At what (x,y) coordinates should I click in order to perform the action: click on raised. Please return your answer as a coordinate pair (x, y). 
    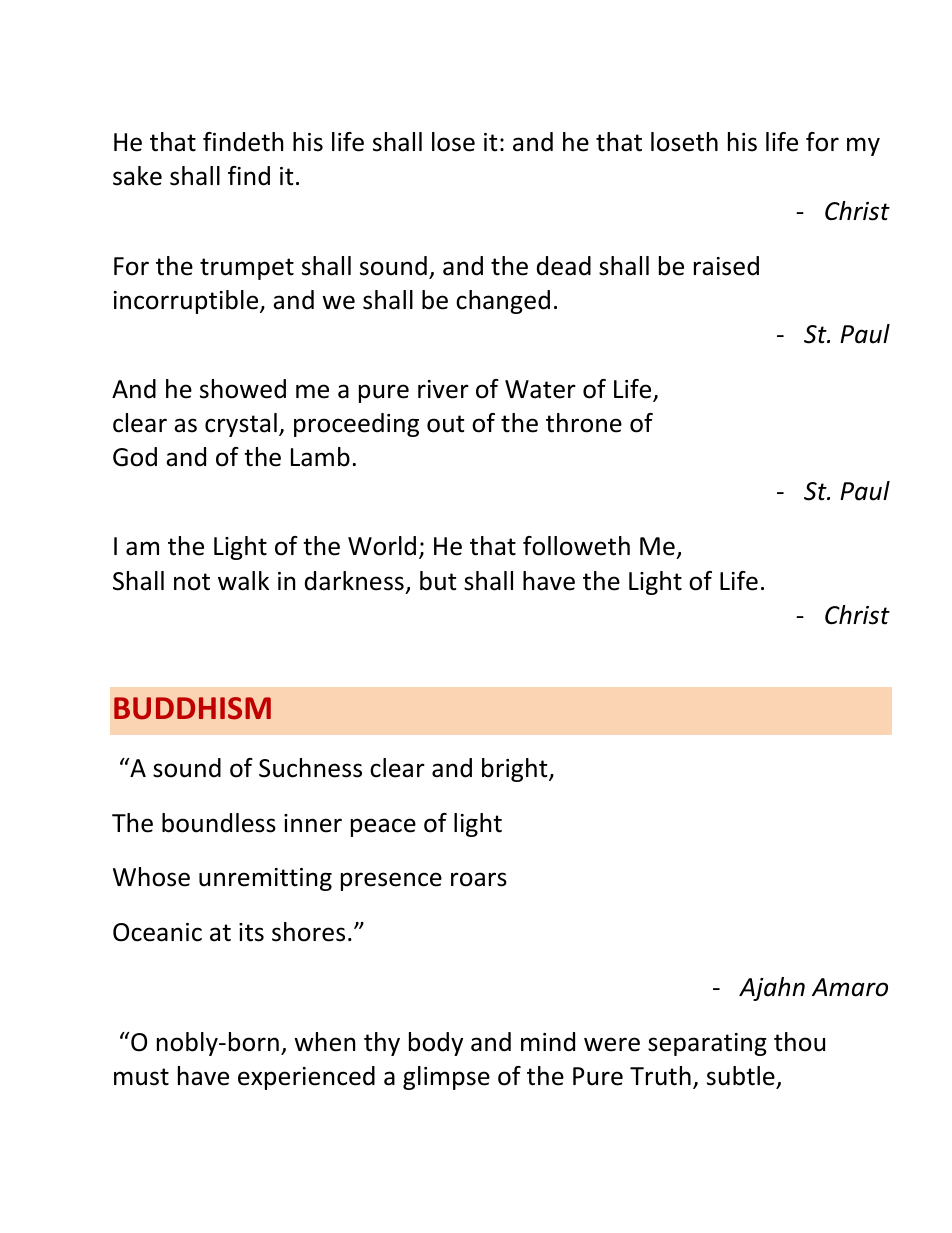
    Looking at the image, I should click on (726, 266).
